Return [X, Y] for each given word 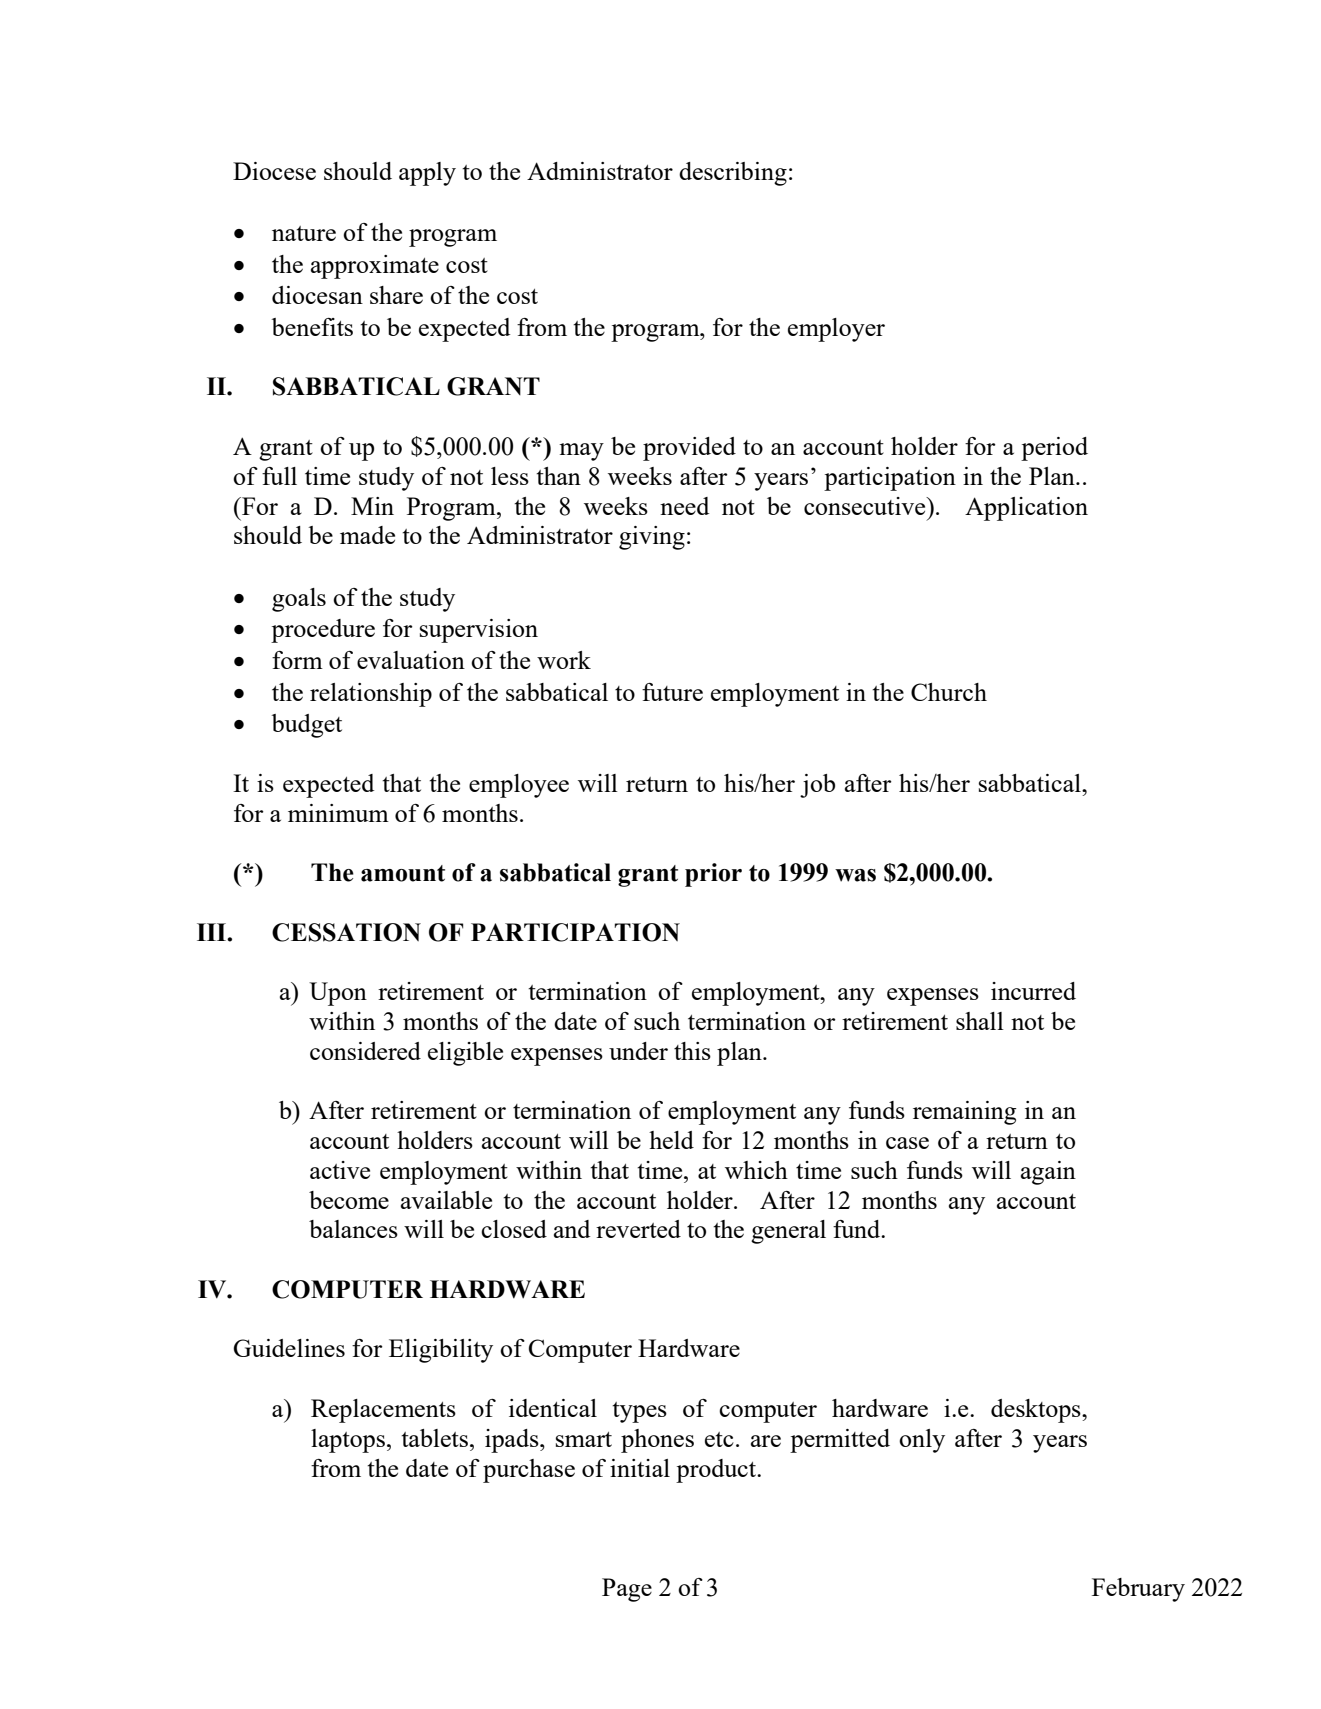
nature [304, 233]
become [349, 1200]
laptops [348, 1441]
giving [652, 538]
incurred [1033, 991]
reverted [638, 1229]
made [367, 535]
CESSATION [346, 932]
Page [627, 1590]
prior [713, 875]
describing [733, 174]
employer [836, 330]
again [1048, 1173]
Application [1026, 509]
